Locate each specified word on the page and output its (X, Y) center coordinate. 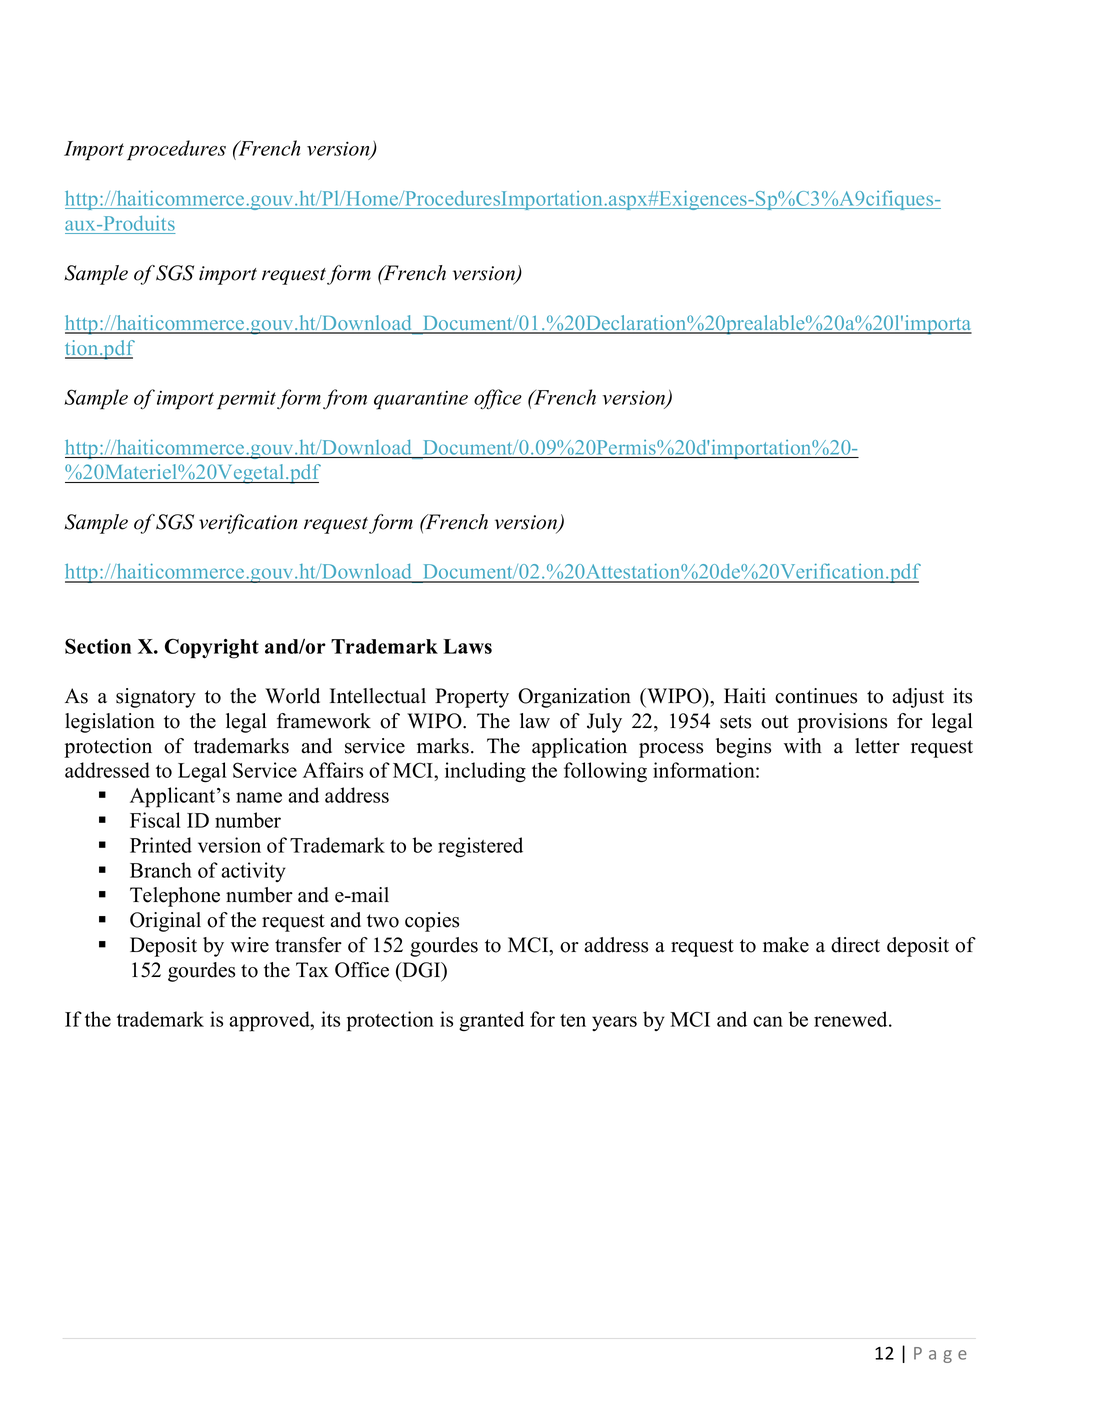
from (345, 399)
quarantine (421, 400)
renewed (852, 1019)
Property (472, 698)
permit (246, 400)
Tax (312, 970)
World (292, 696)
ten (573, 1020)
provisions (842, 723)
